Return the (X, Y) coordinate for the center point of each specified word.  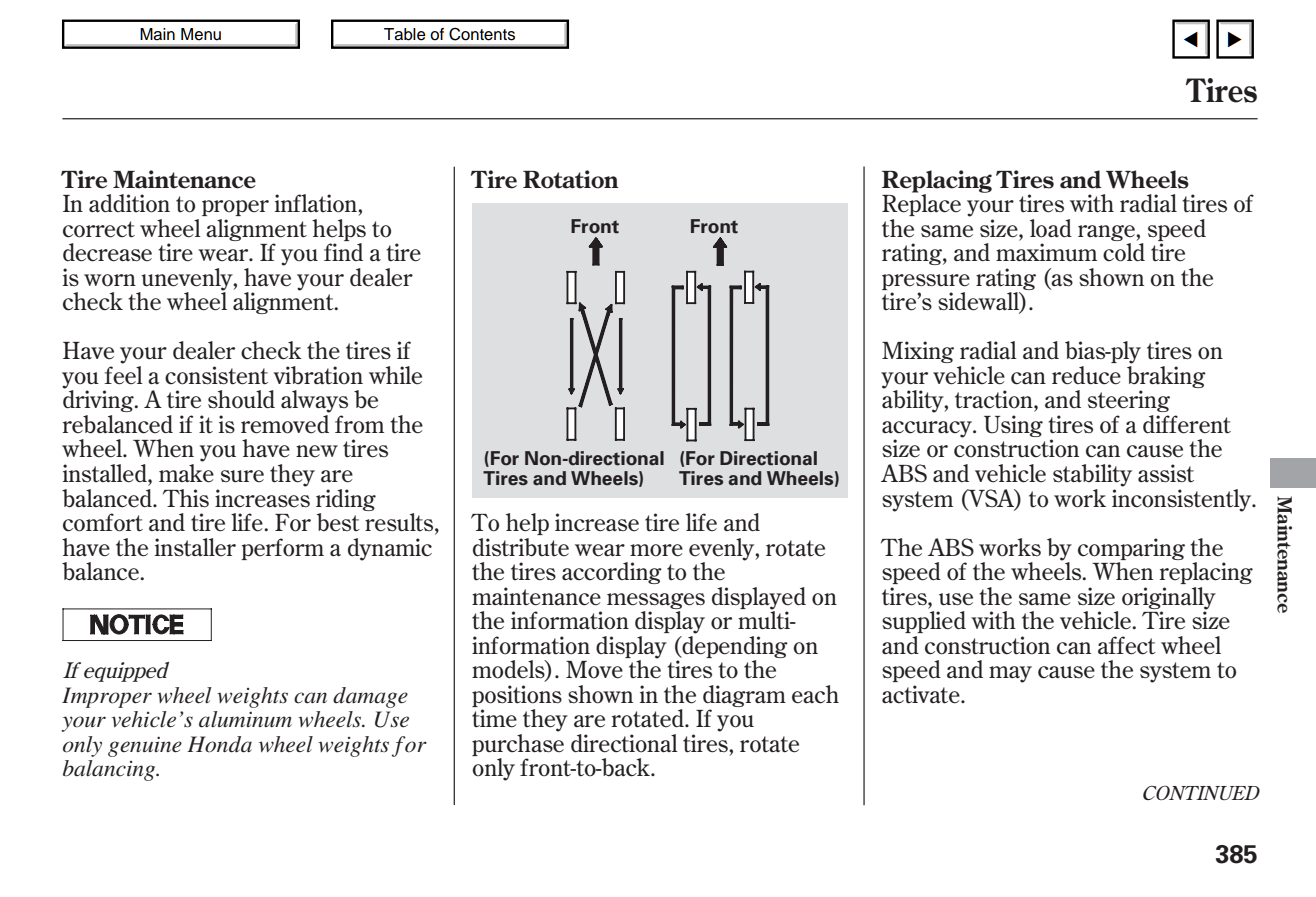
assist (1166, 473)
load (1051, 228)
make (186, 473)
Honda (219, 744)
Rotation (571, 179)
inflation (317, 203)
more (656, 550)
